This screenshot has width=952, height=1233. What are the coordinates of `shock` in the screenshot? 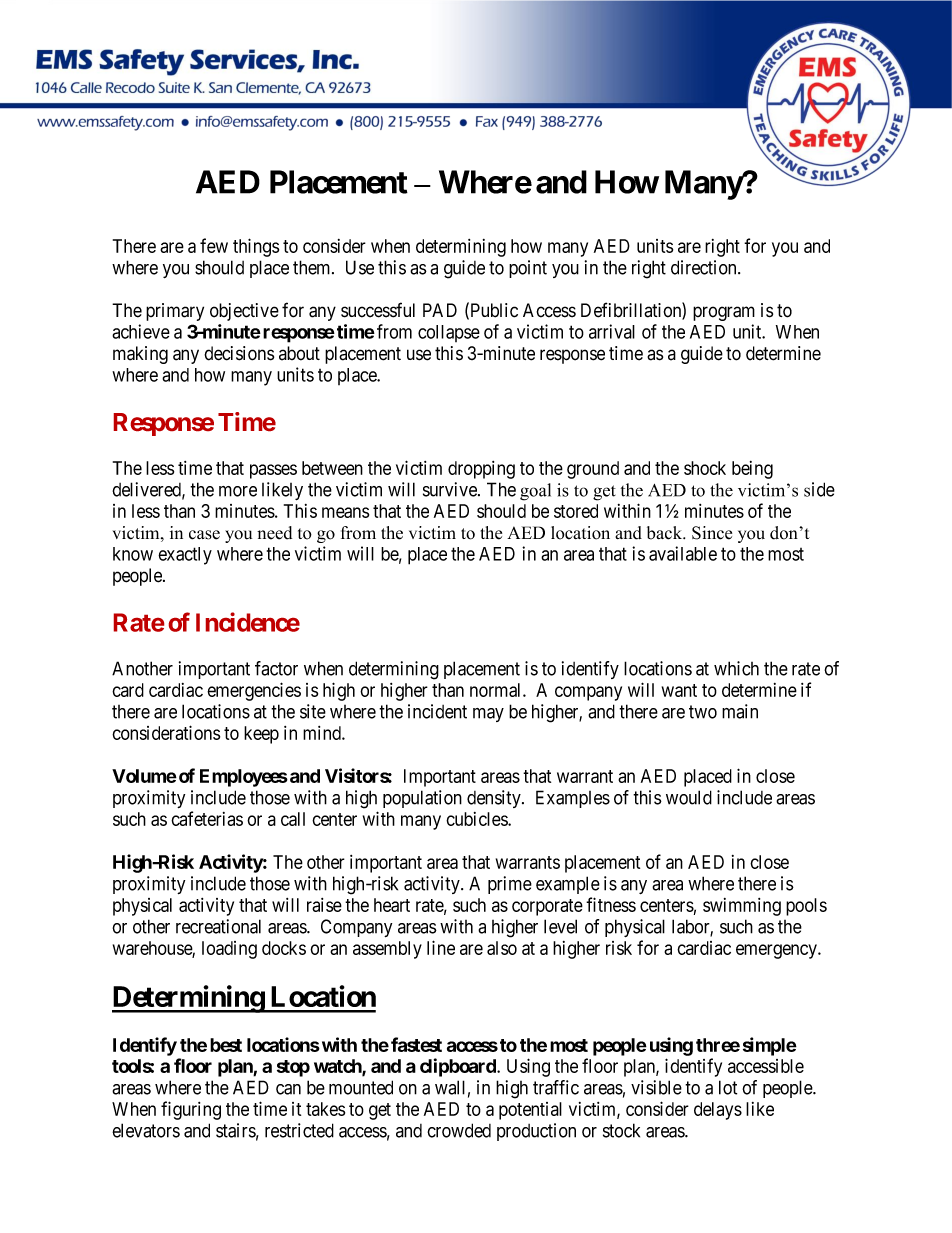 It's located at (705, 468).
